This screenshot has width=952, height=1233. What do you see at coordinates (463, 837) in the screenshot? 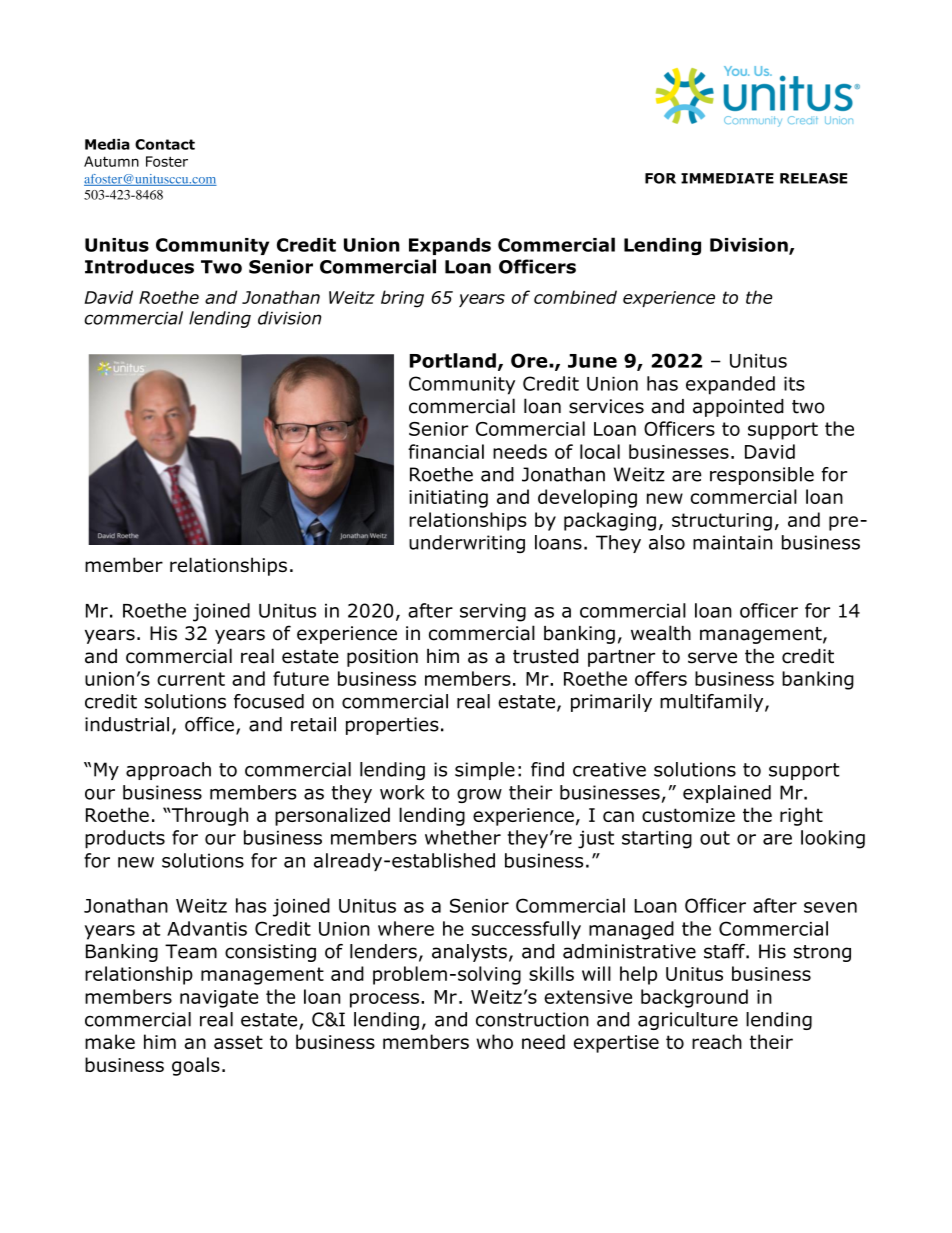
I see `whether` at bounding box center [463, 837].
